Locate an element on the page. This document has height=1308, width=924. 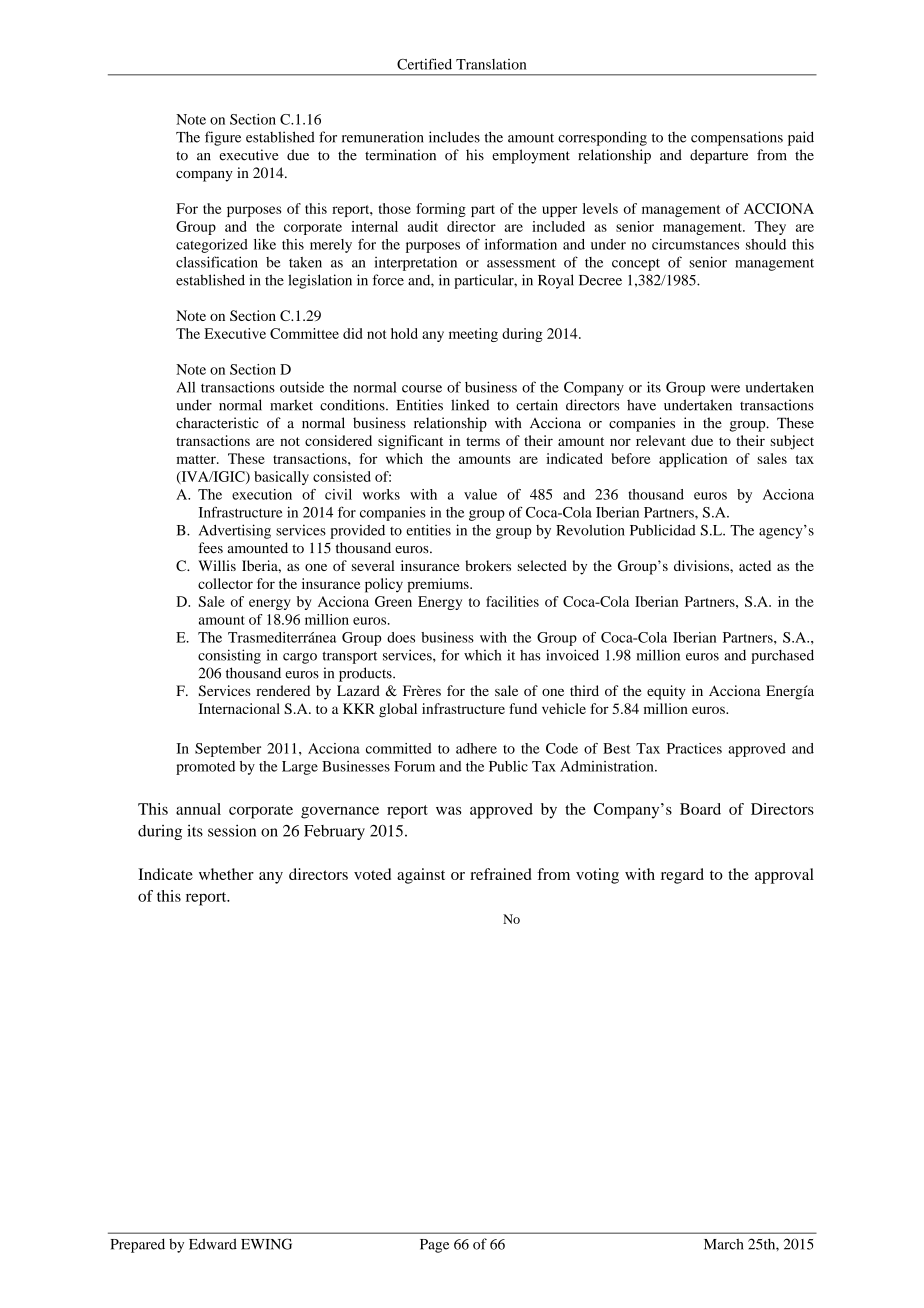
purchased is located at coordinates (782, 657).
